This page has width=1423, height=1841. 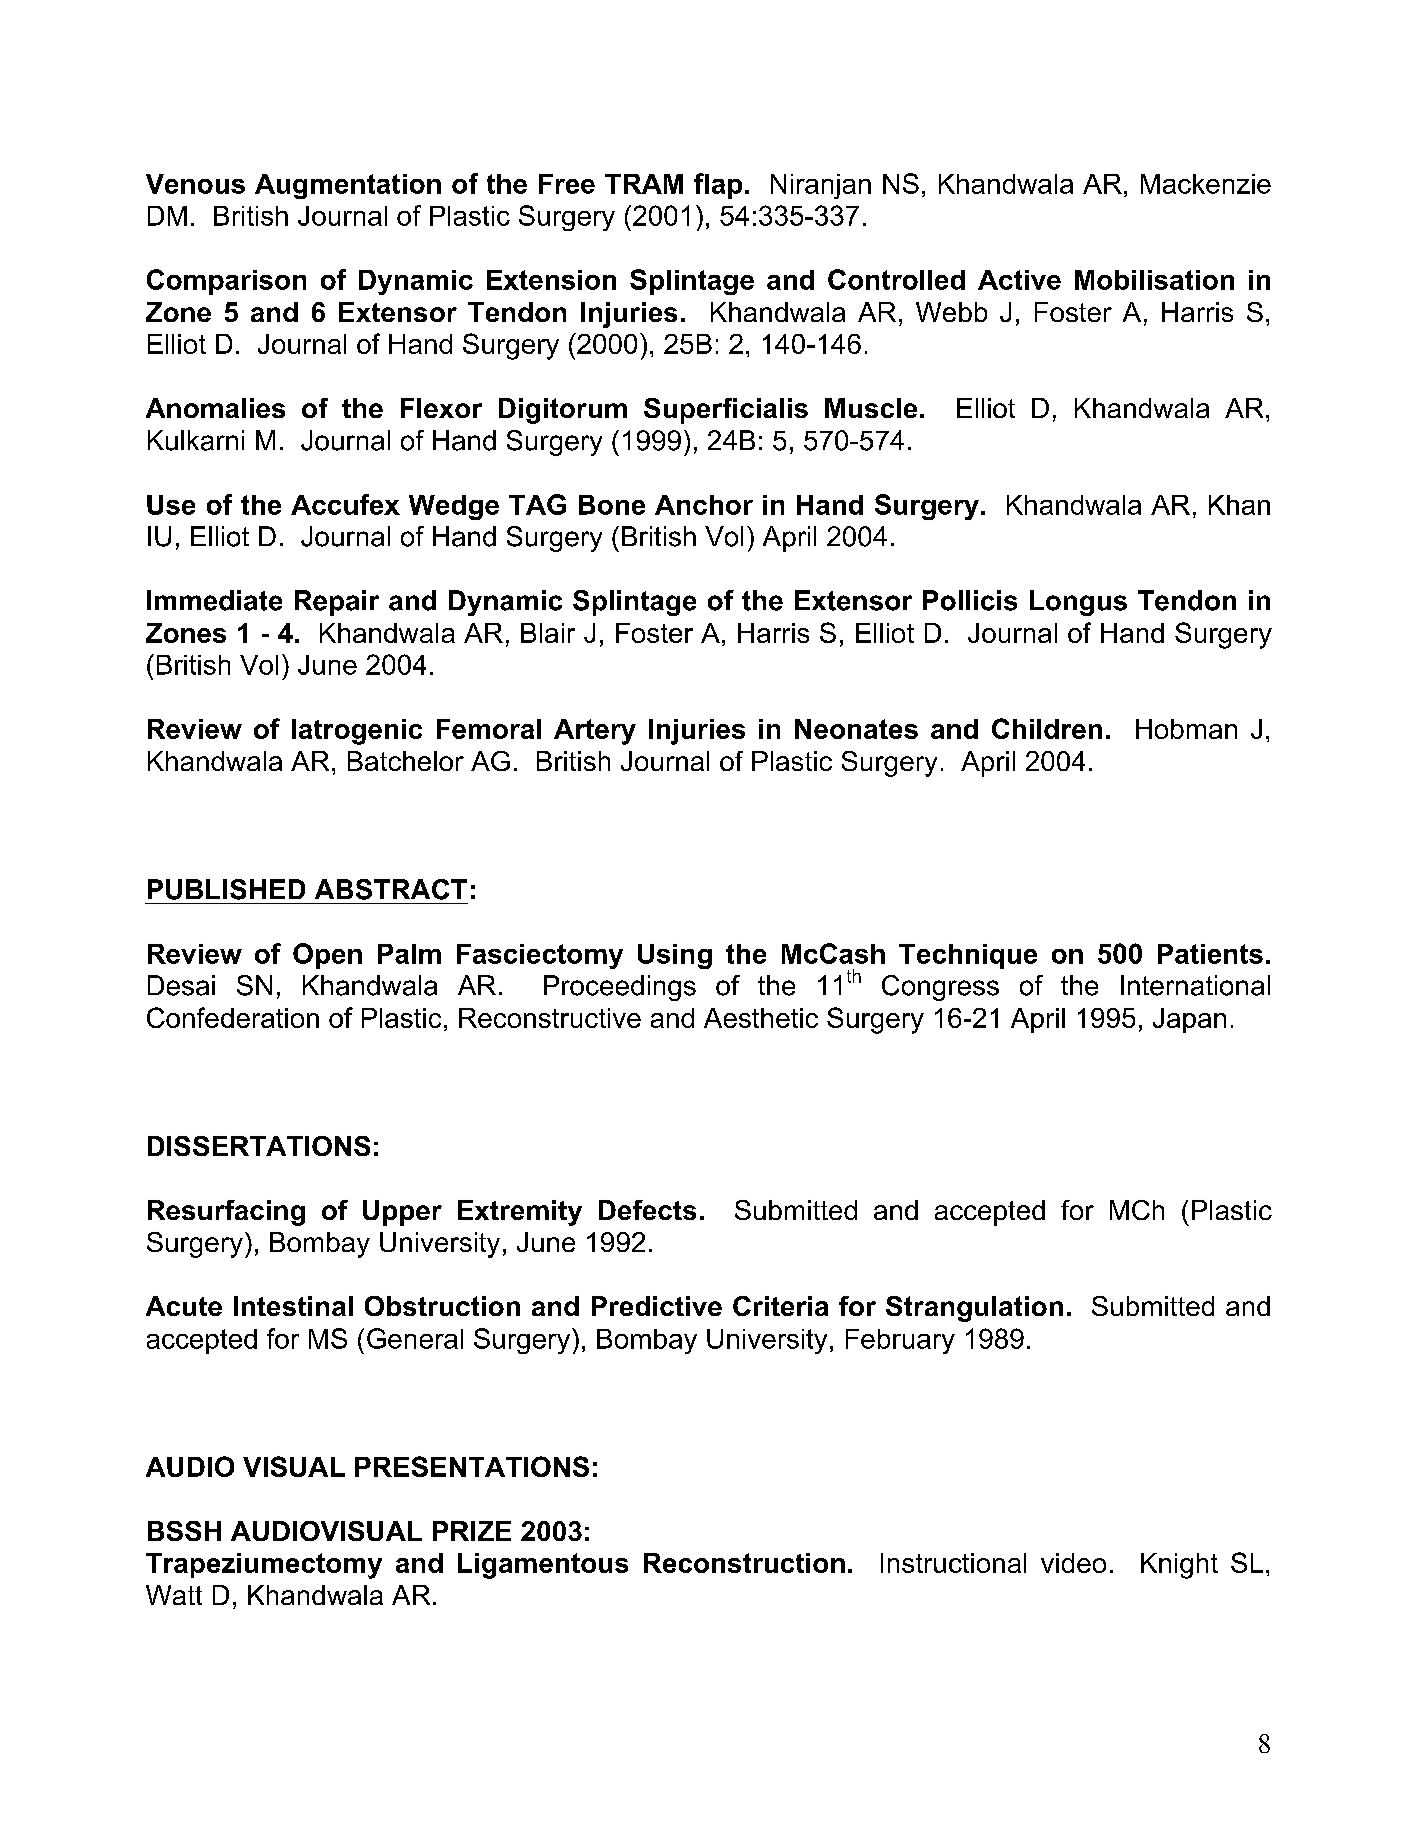 I want to click on Reconstruction, so click(x=744, y=1563).
